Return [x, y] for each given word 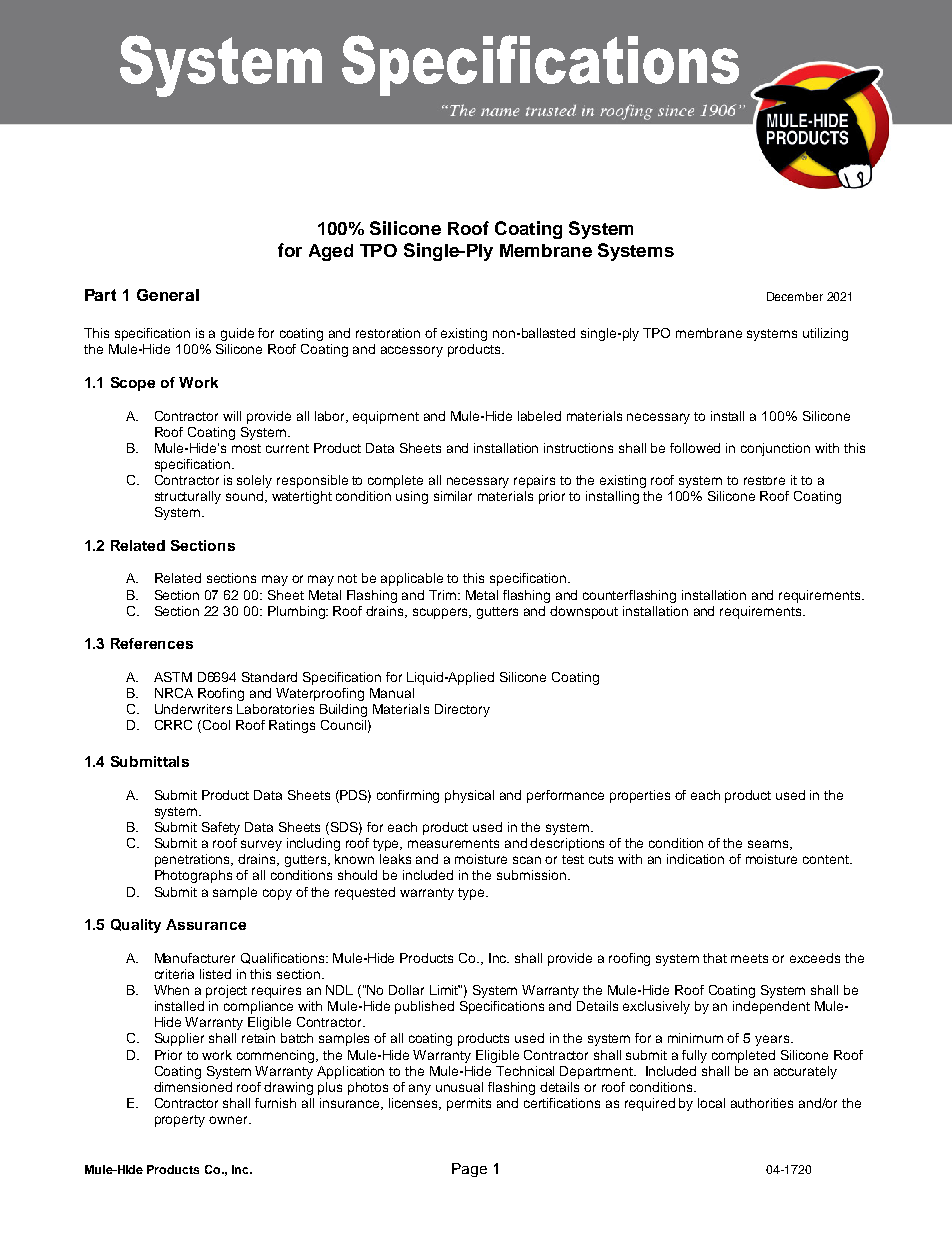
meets [749, 958]
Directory [462, 710]
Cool [216, 725]
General [168, 295]
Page [469, 1170]
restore [764, 480]
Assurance [206, 924]
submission [531, 875]
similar [453, 496]
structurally [188, 497]
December [795, 296]
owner [229, 1120]
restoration [388, 333]
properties [640, 796]
